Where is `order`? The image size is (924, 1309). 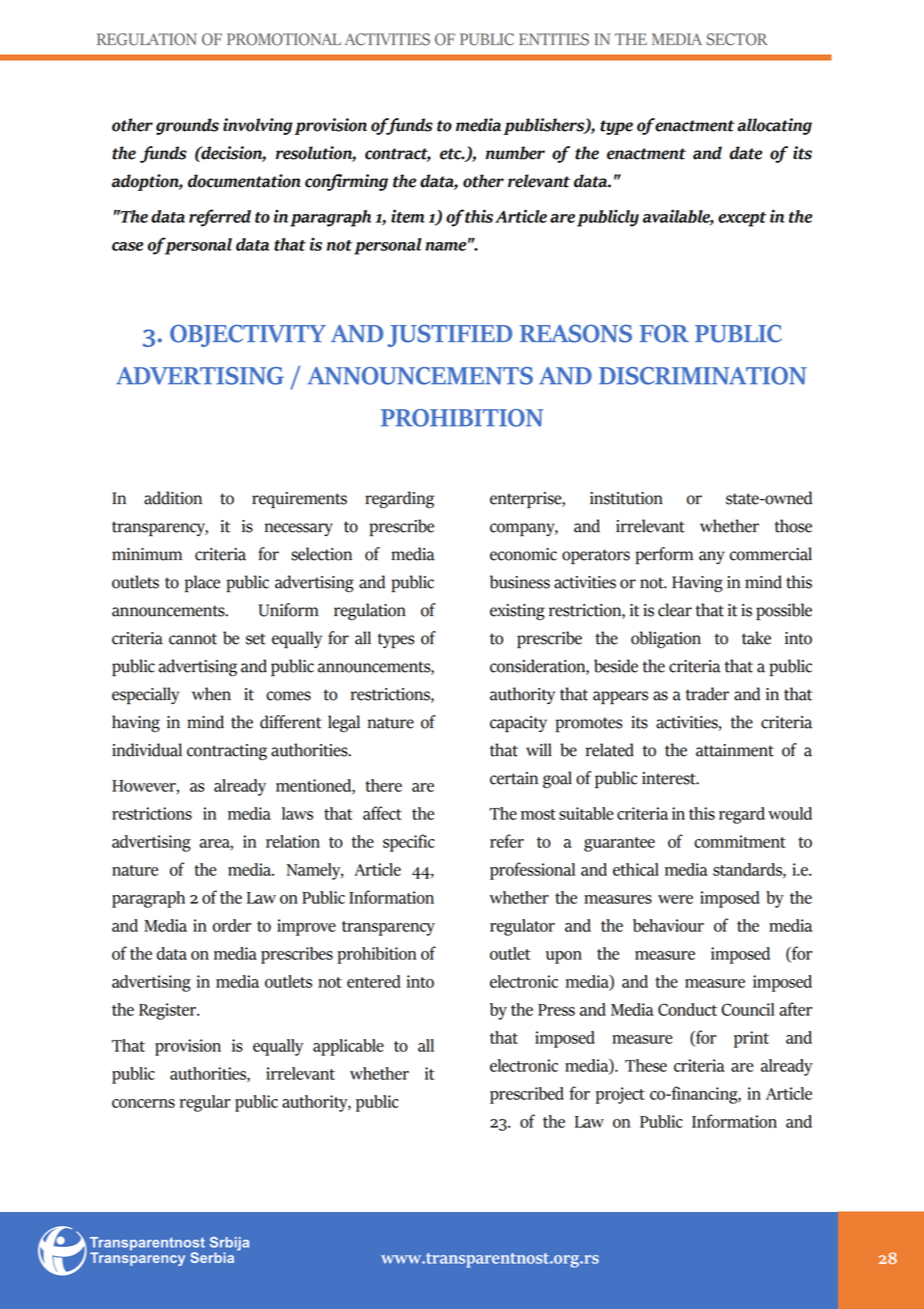
order is located at coordinates (232, 925).
